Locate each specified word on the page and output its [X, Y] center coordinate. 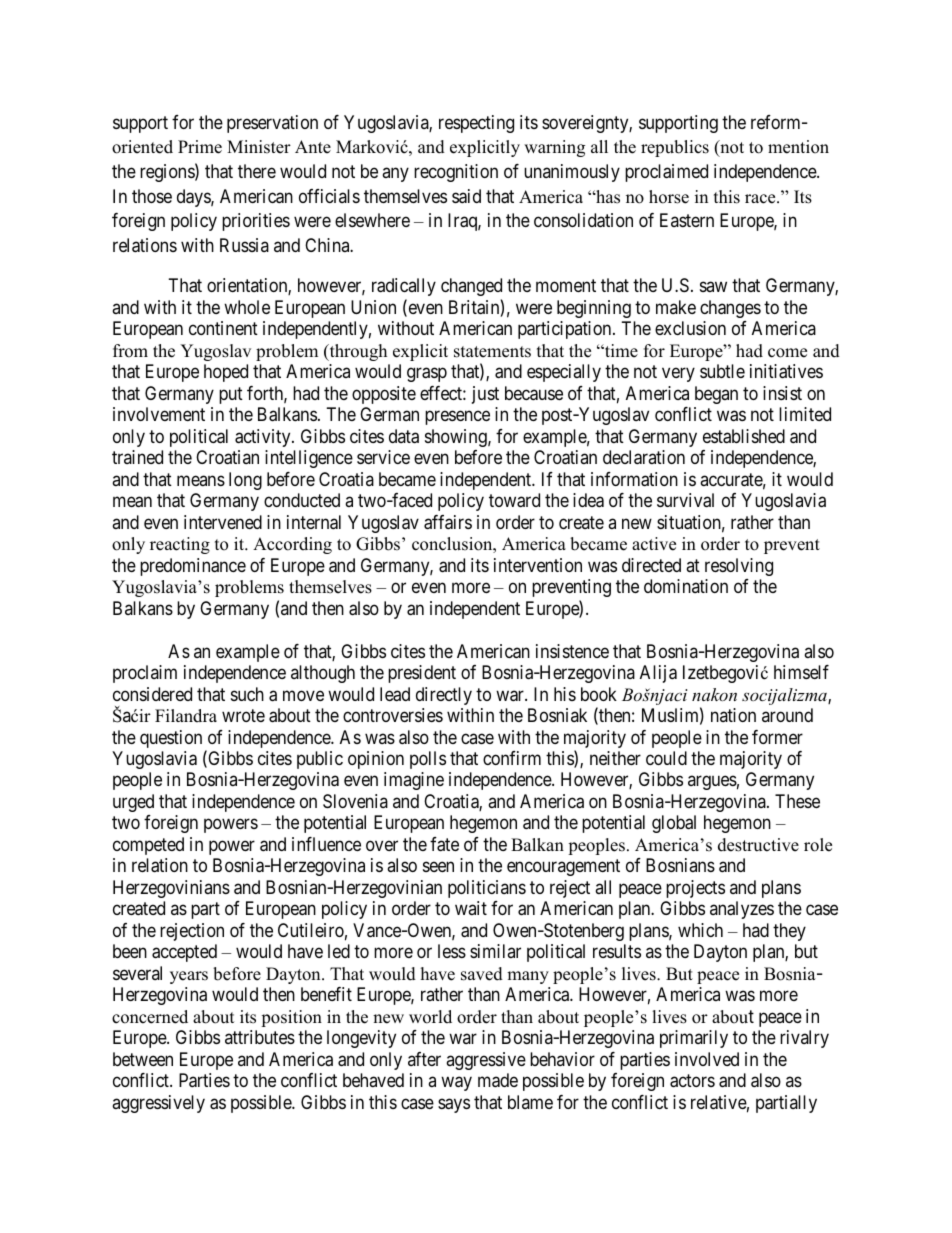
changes [730, 309]
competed [148, 846]
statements [492, 352]
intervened [223, 522]
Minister [259, 147]
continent [223, 328]
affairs [448, 522]
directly [444, 696]
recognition [456, 173]
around [787, 715]
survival [685, 500]
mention [798, 147]
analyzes [742, 910]
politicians [487, 889]
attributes [260, 1037]
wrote [243, 715]
